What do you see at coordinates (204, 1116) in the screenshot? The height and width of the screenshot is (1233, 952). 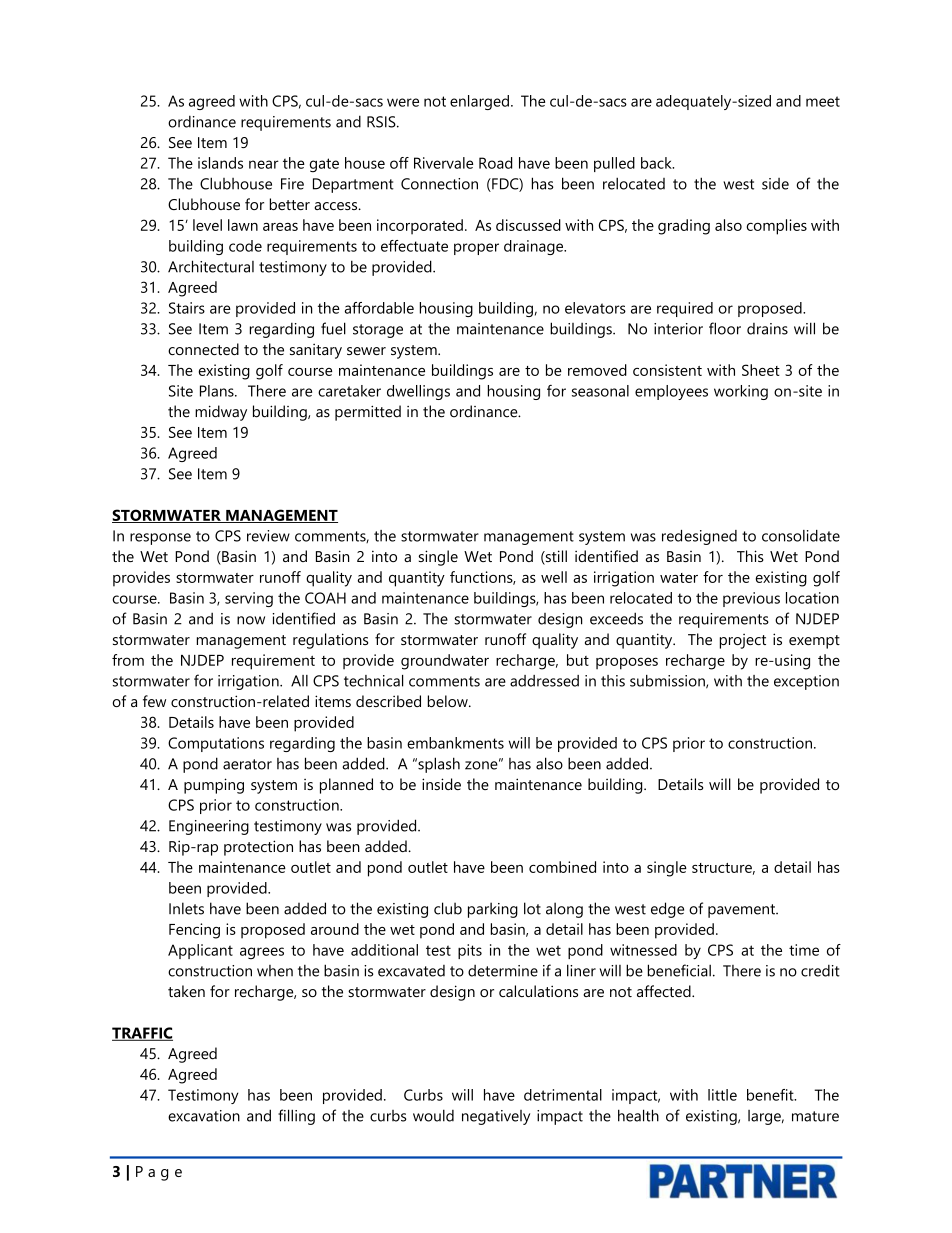 I see `excavation` at bounding box center [204, 1116].
